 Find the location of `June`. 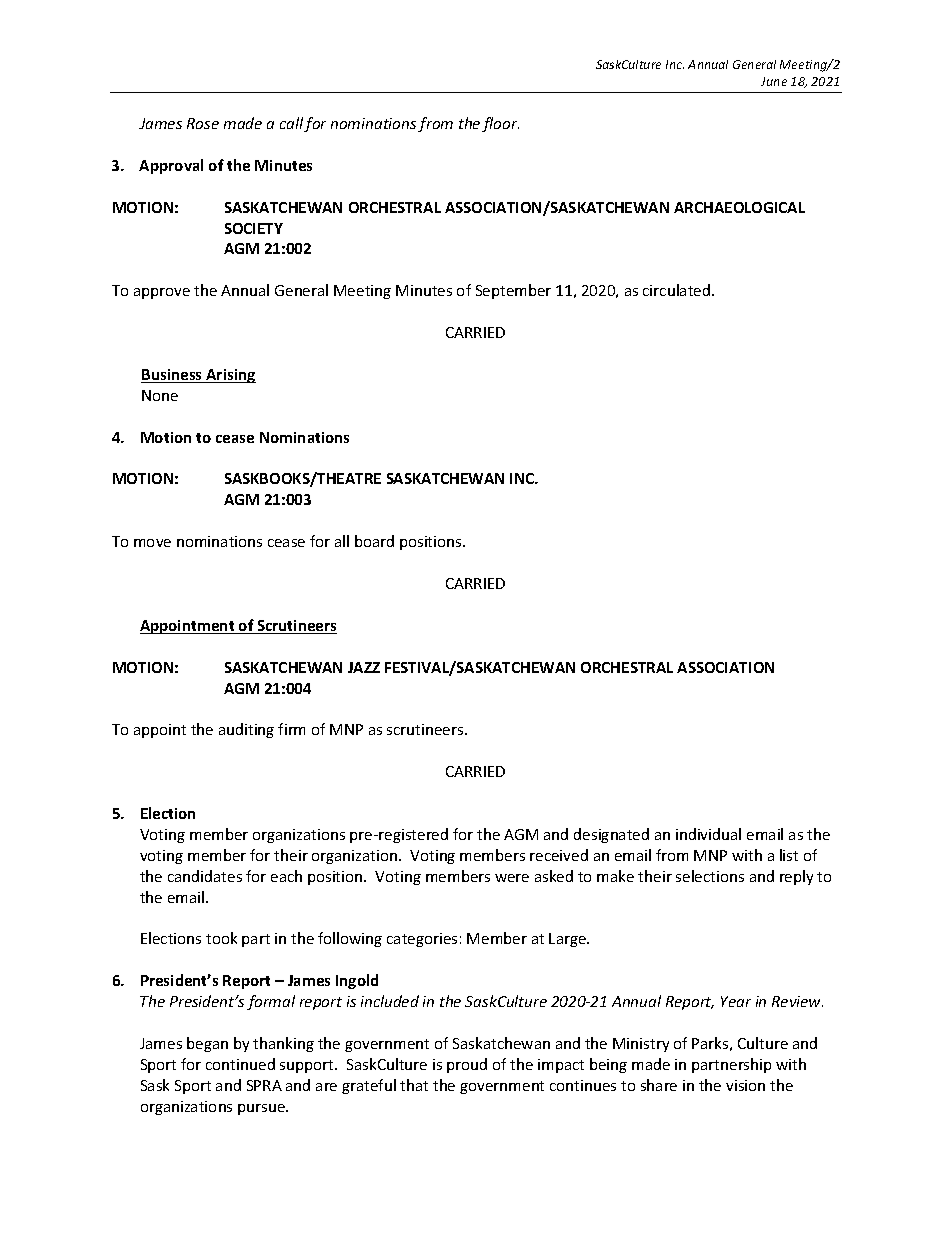

June is located at coordinates (774, 81).
